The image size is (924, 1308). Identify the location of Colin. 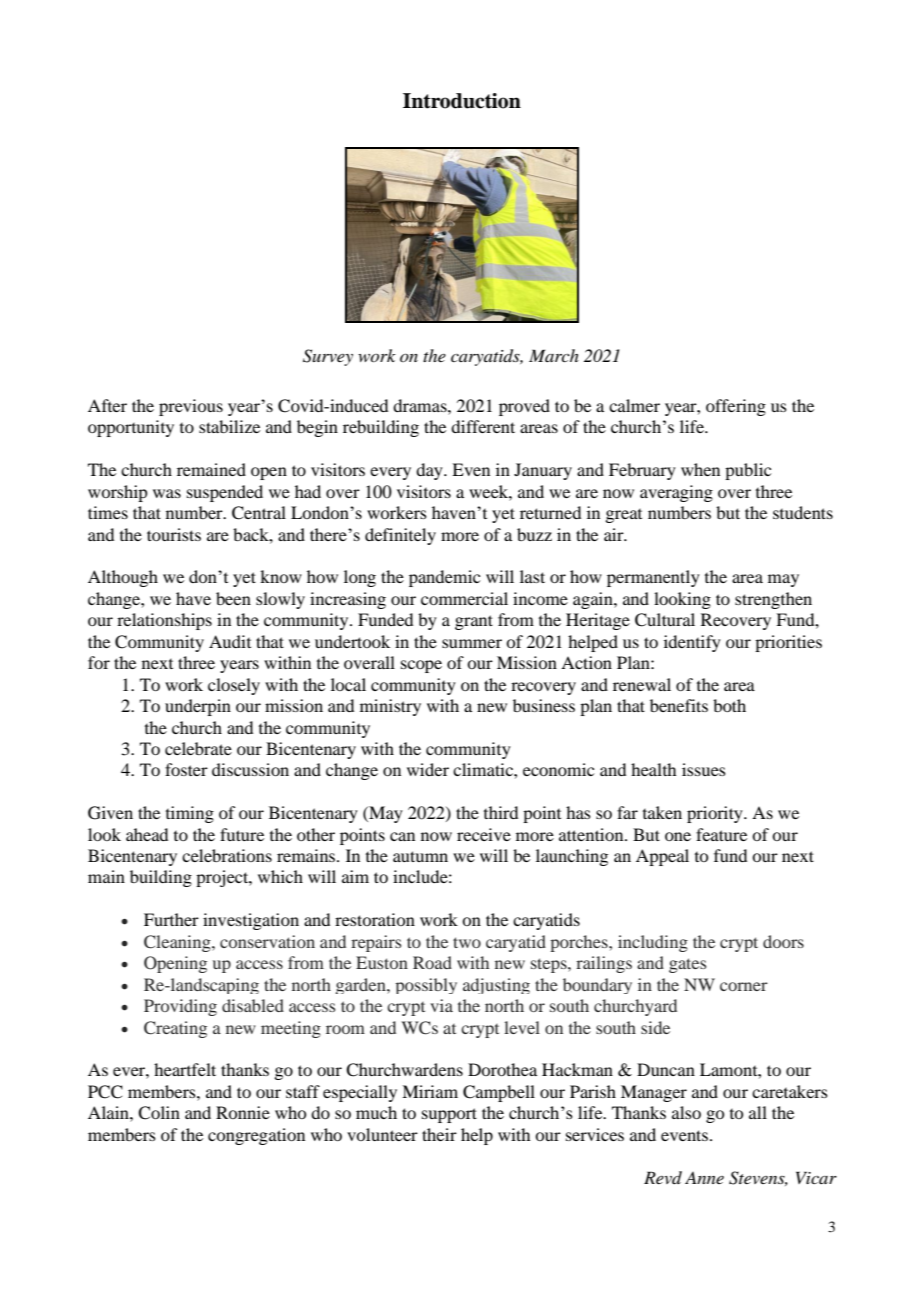
(159, 1113).
